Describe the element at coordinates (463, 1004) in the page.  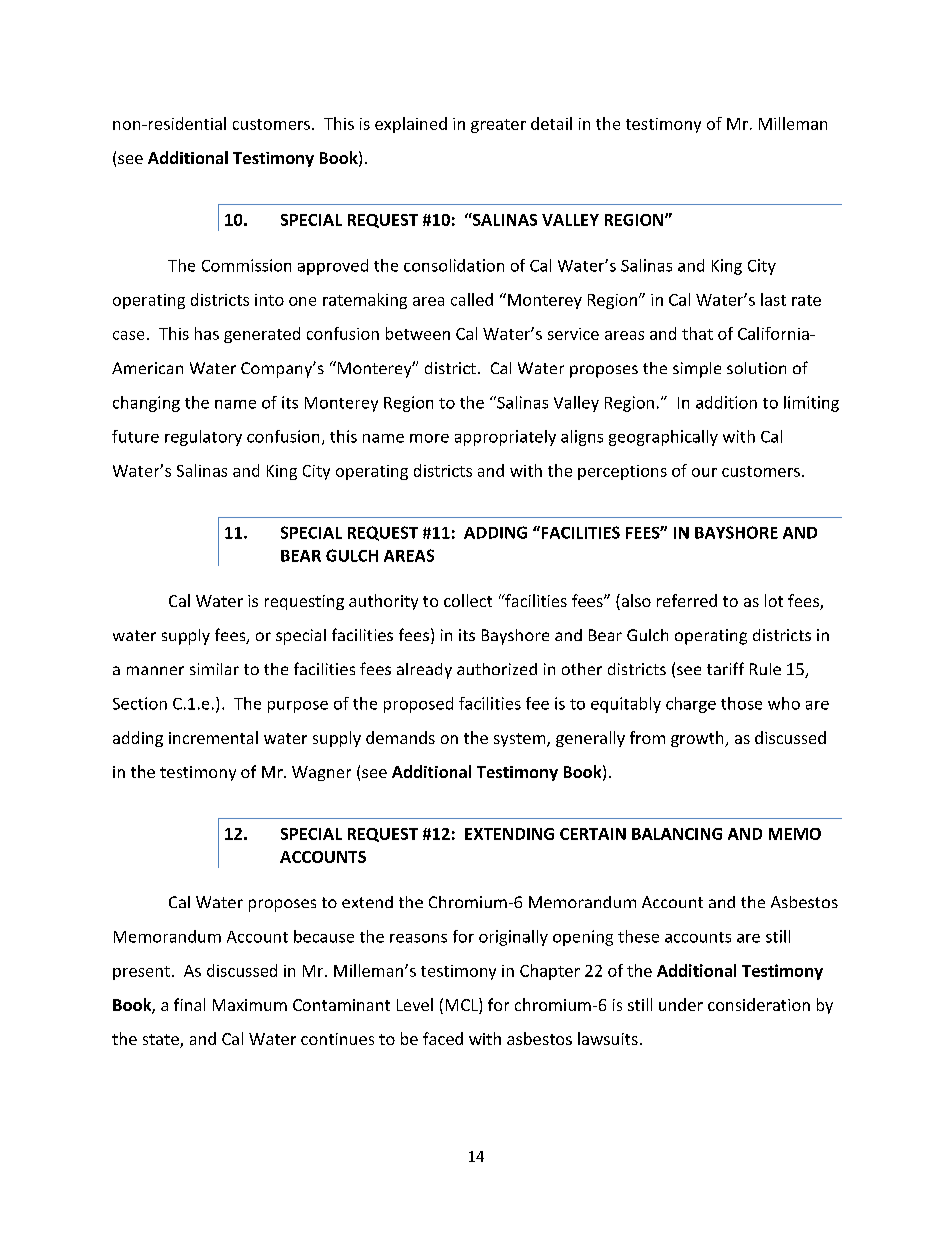
I see `MCL` at that location.
